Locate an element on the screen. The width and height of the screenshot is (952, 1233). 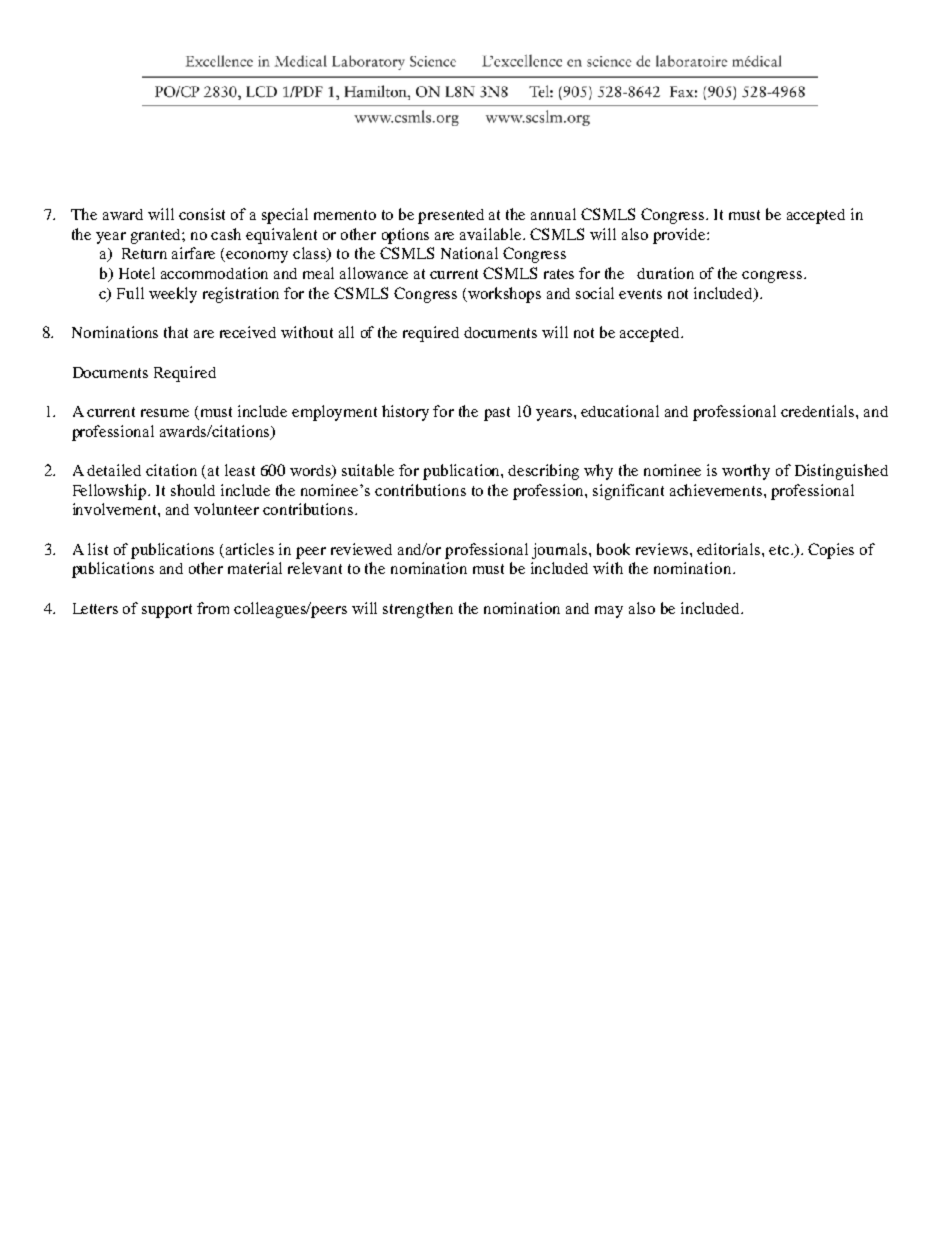
provide is located at coordinates (680, 236).
